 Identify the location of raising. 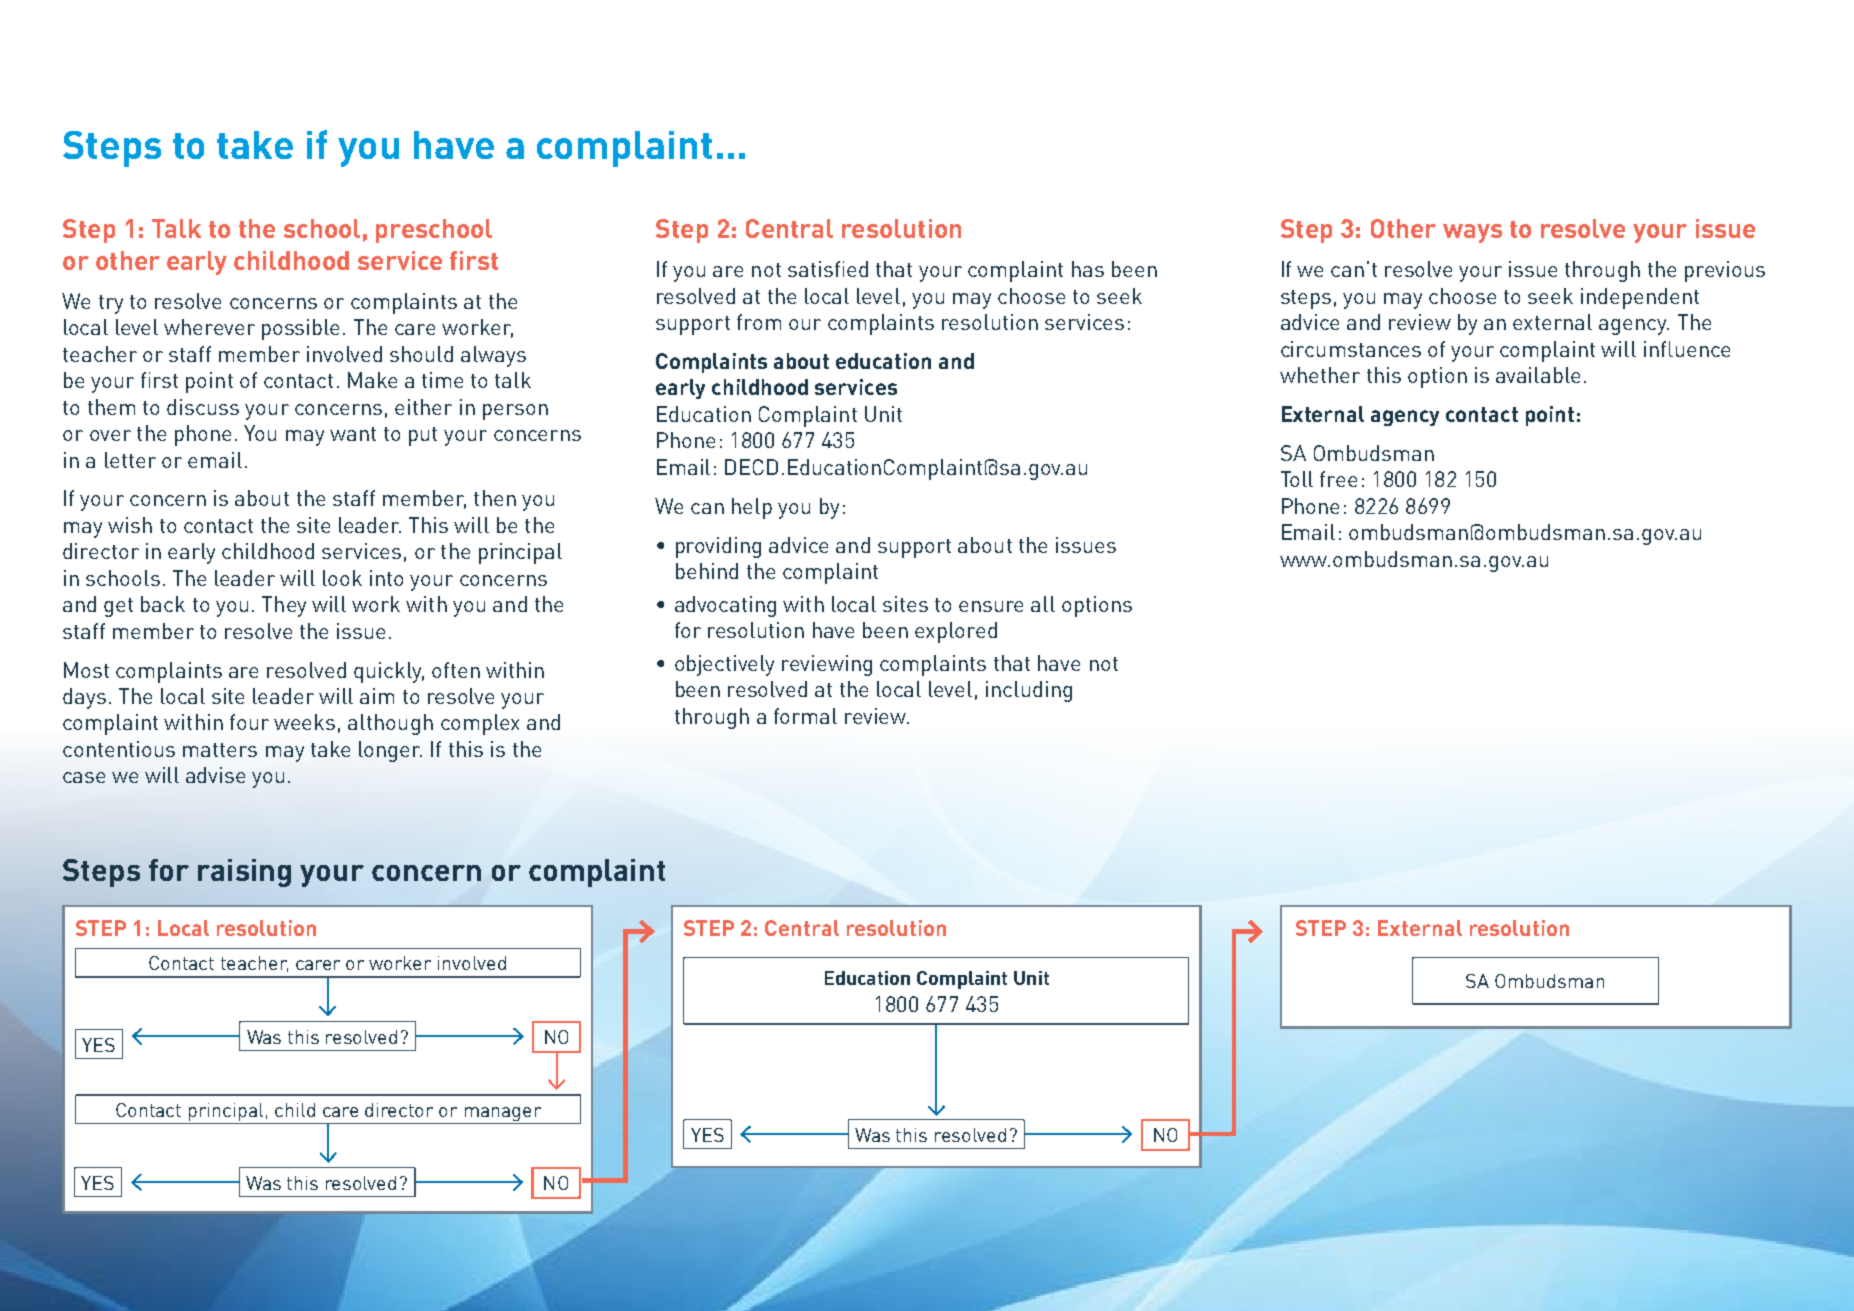
(244, 873).
